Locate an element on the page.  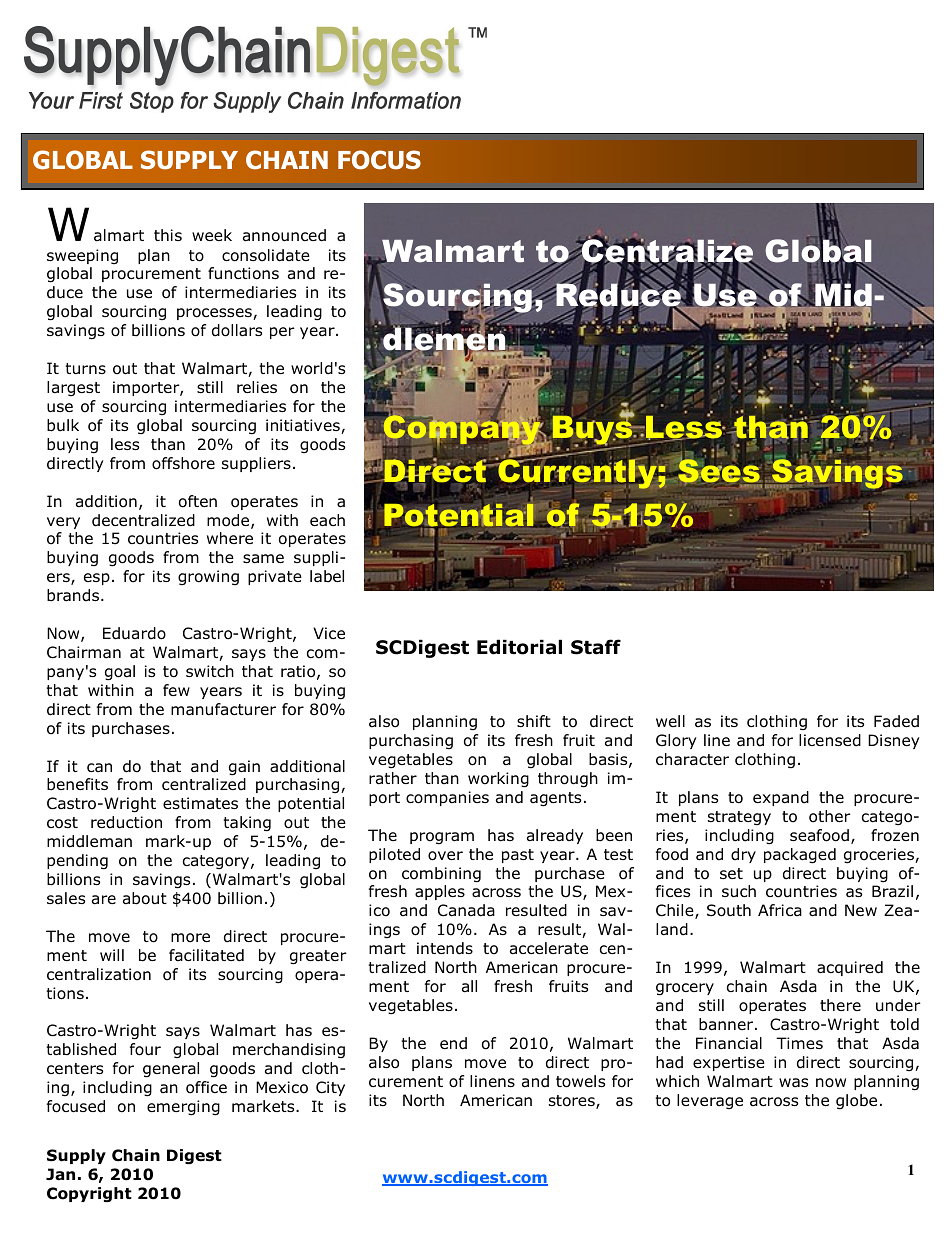
announced is located at coordinates (284, 235).
